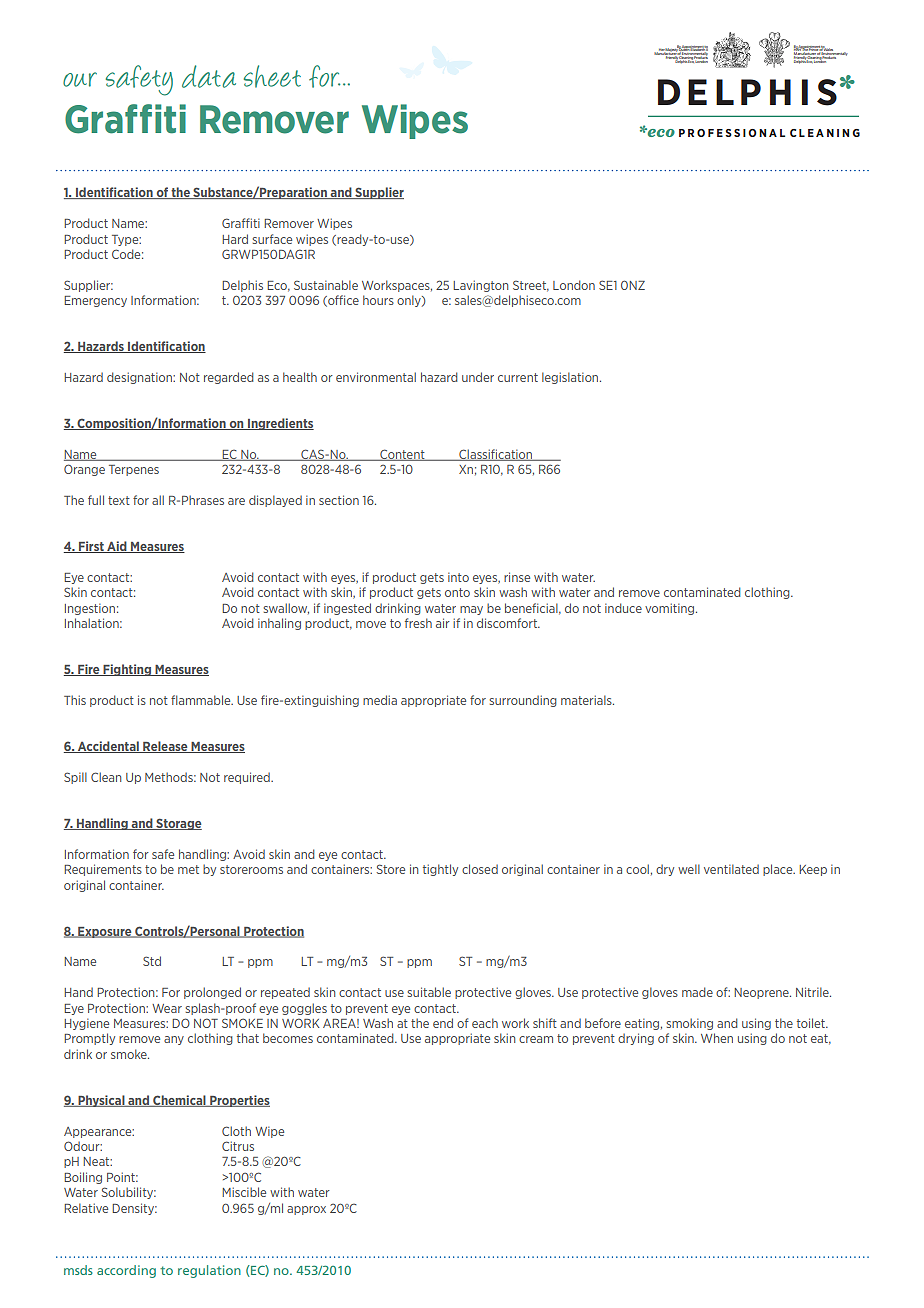  What do you see at coordinates (443, 623) in the image?
I see `air` at bounding box center [443, 623].
